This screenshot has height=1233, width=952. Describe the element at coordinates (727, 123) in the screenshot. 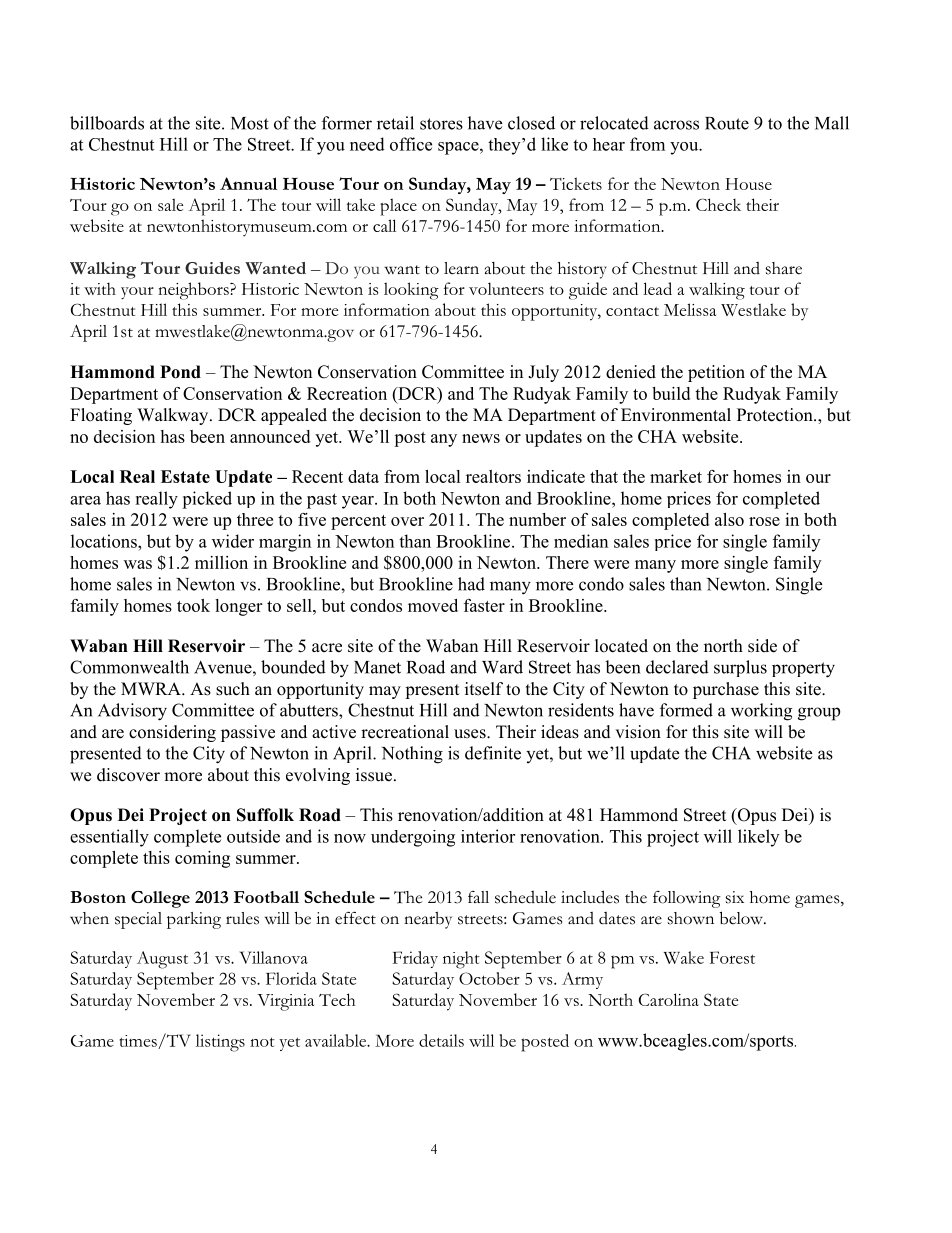

I see `Route` at that location.
